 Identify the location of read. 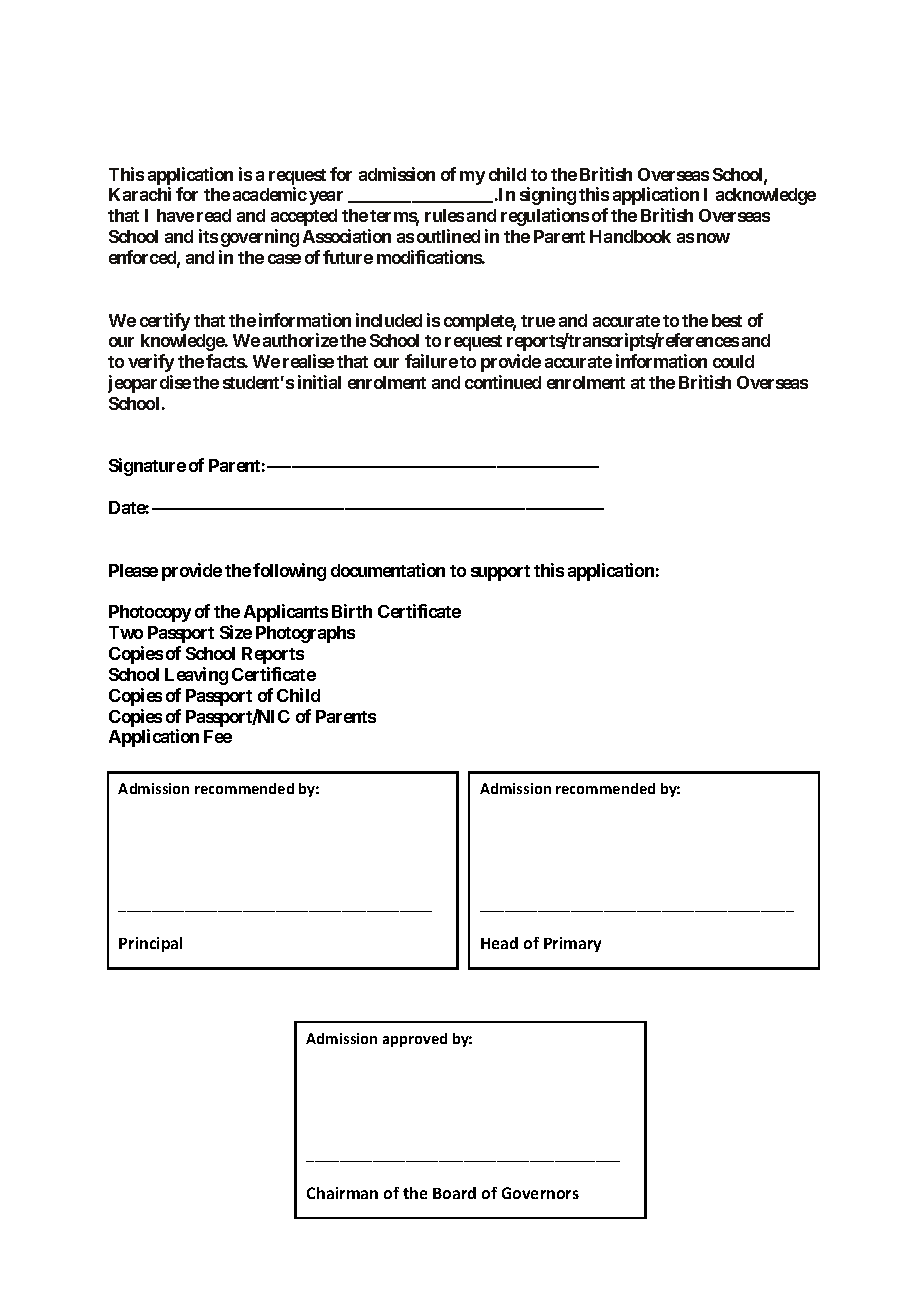
(214, 215).
